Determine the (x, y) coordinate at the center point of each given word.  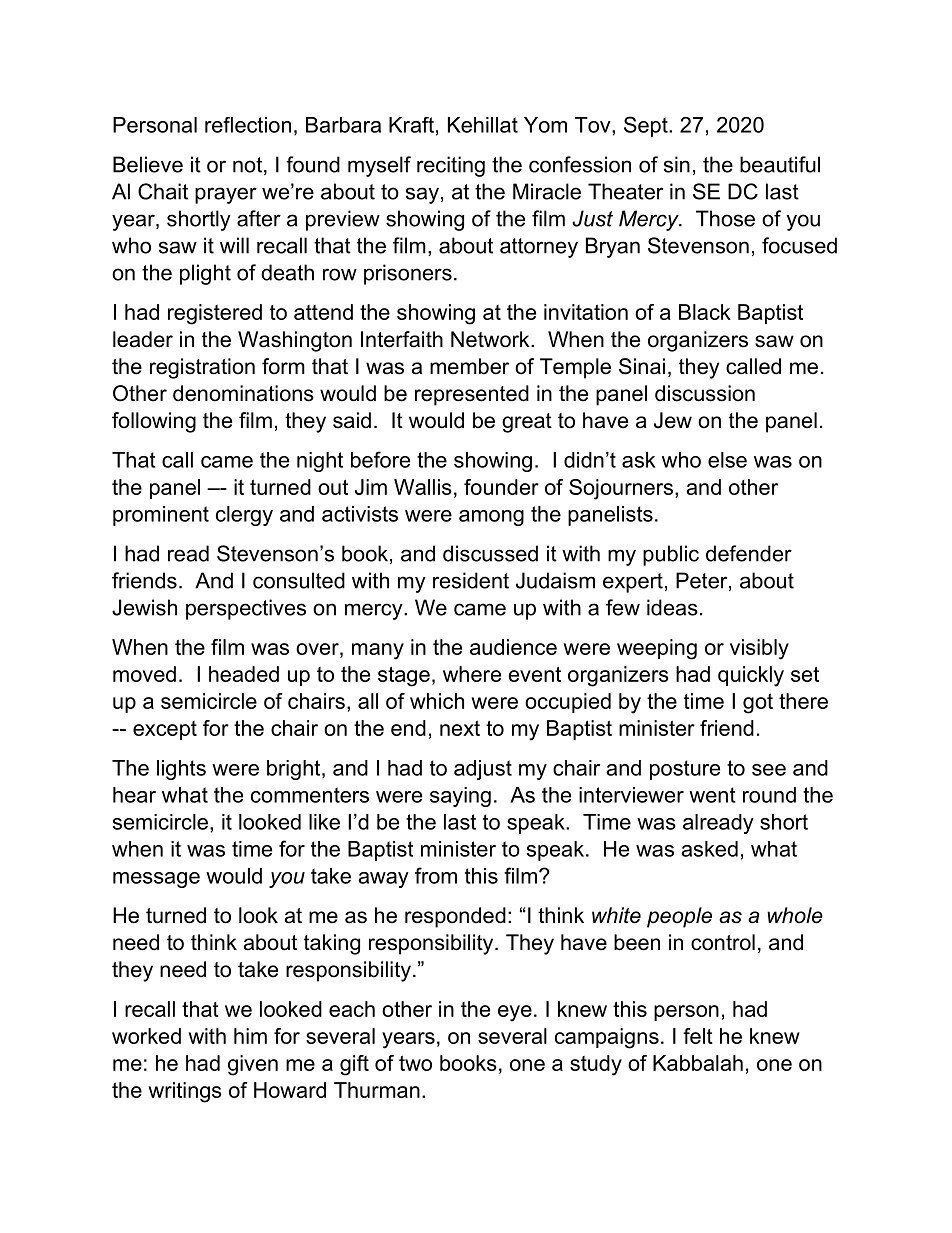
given (253, 1065)
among (491, 518)
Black (705, 312)
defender (749, 553)
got (758, 704)
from (436, 875)
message (156, 880)
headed (244, 674)
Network (491, 339)
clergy (244, 516)
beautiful (780, 164)
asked (710, 849)
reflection (248, 125)
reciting (451, 166)
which (437, 701)
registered (215, 314)
